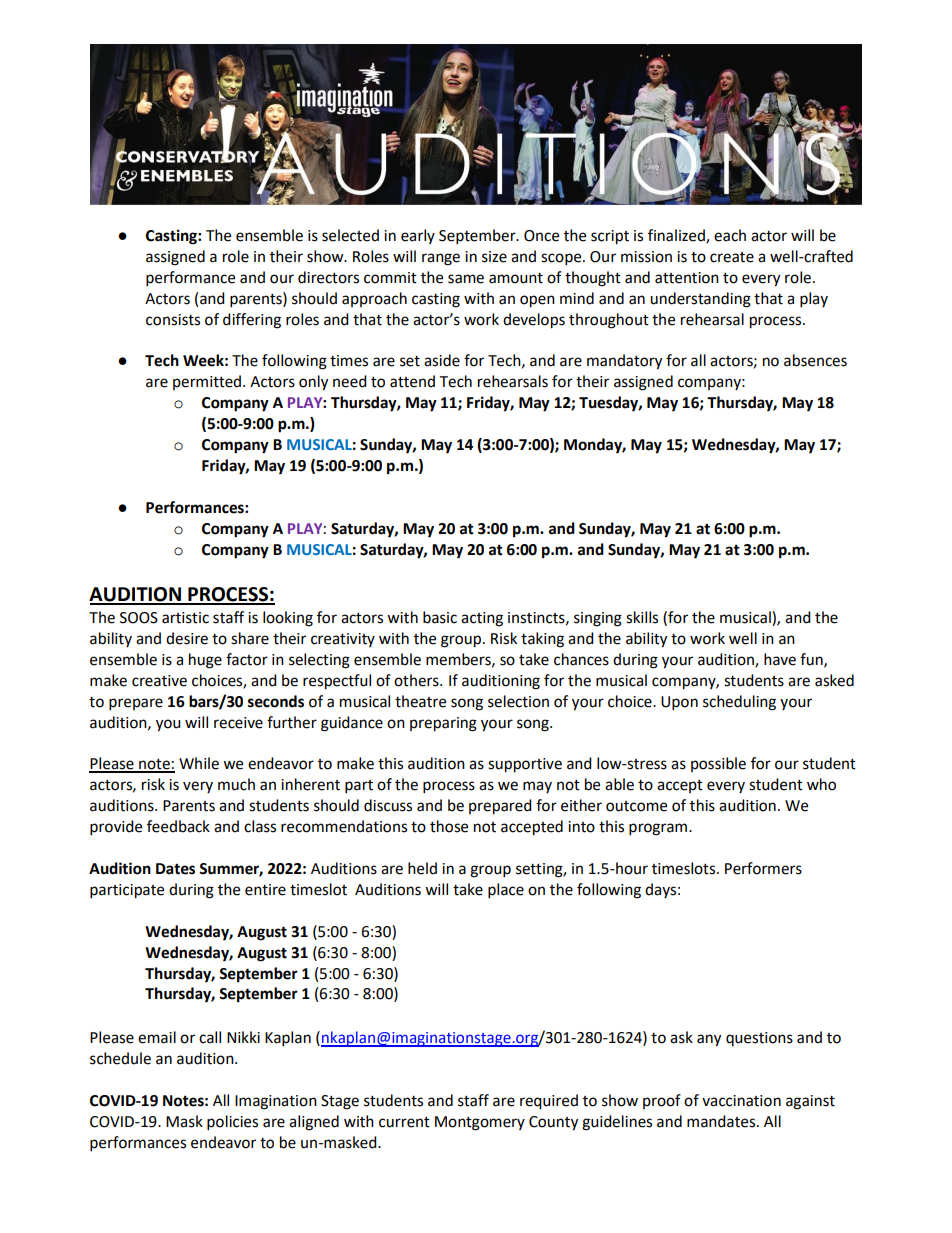 Image resolution: width=952 pixels, height=1233 pixels. I want to click on policies, so click(232, 1123).
